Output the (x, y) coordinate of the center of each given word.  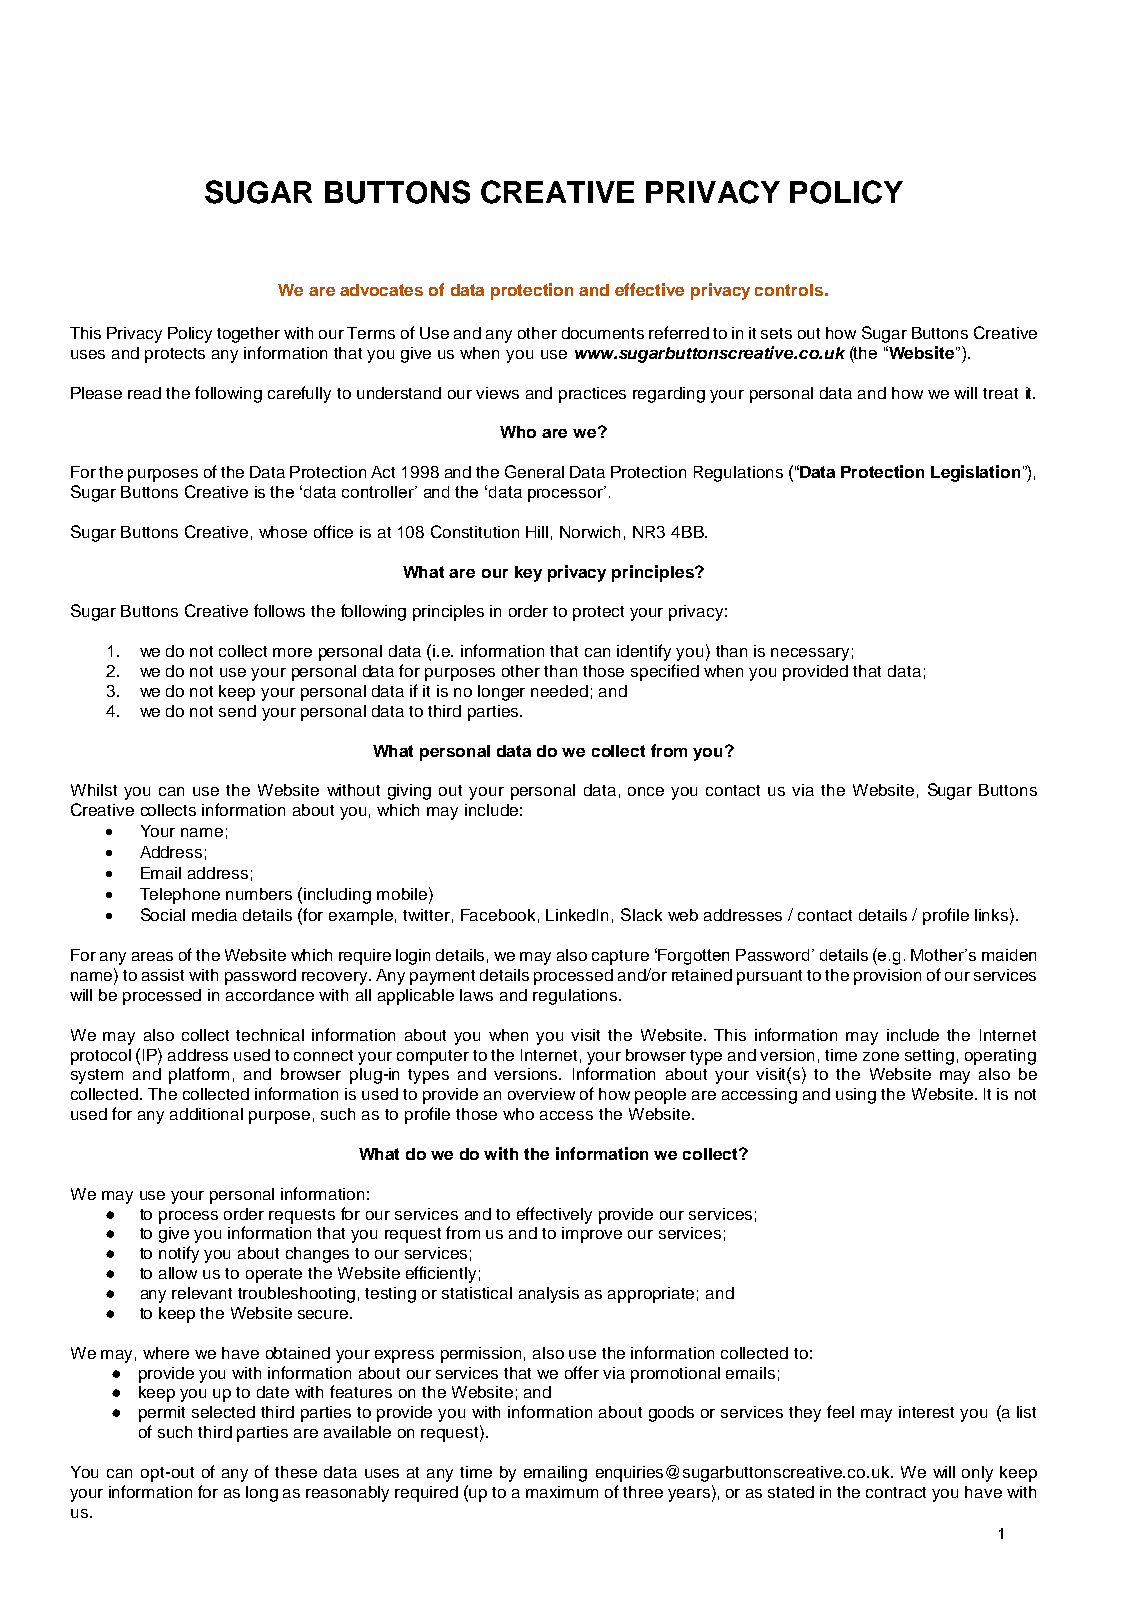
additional (206, 1114)
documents (603, 333)
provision (887, 977)
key (528, 574)
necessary (810, 654)
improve (592, 1235)
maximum (562, 1492)
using (856, 1096)
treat (1000, 393)
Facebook (498, 915)
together (248, 335)
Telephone (180, 896)
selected (223, 1412)
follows (279, 610)
